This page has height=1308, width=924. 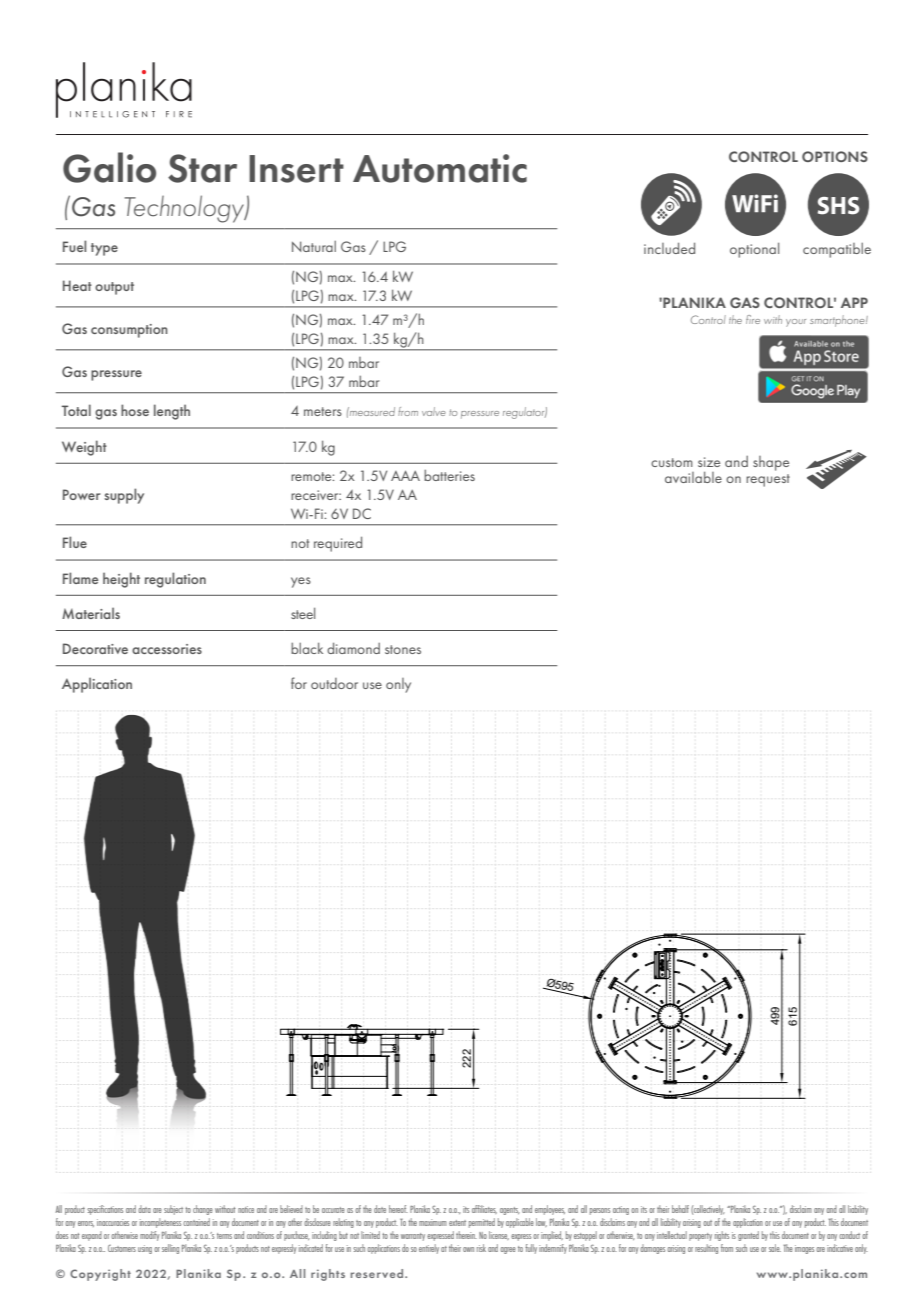 What do you see at coordinates (440, 168) in the page?
I see `Automatic` at bounding box center [440, 168].
